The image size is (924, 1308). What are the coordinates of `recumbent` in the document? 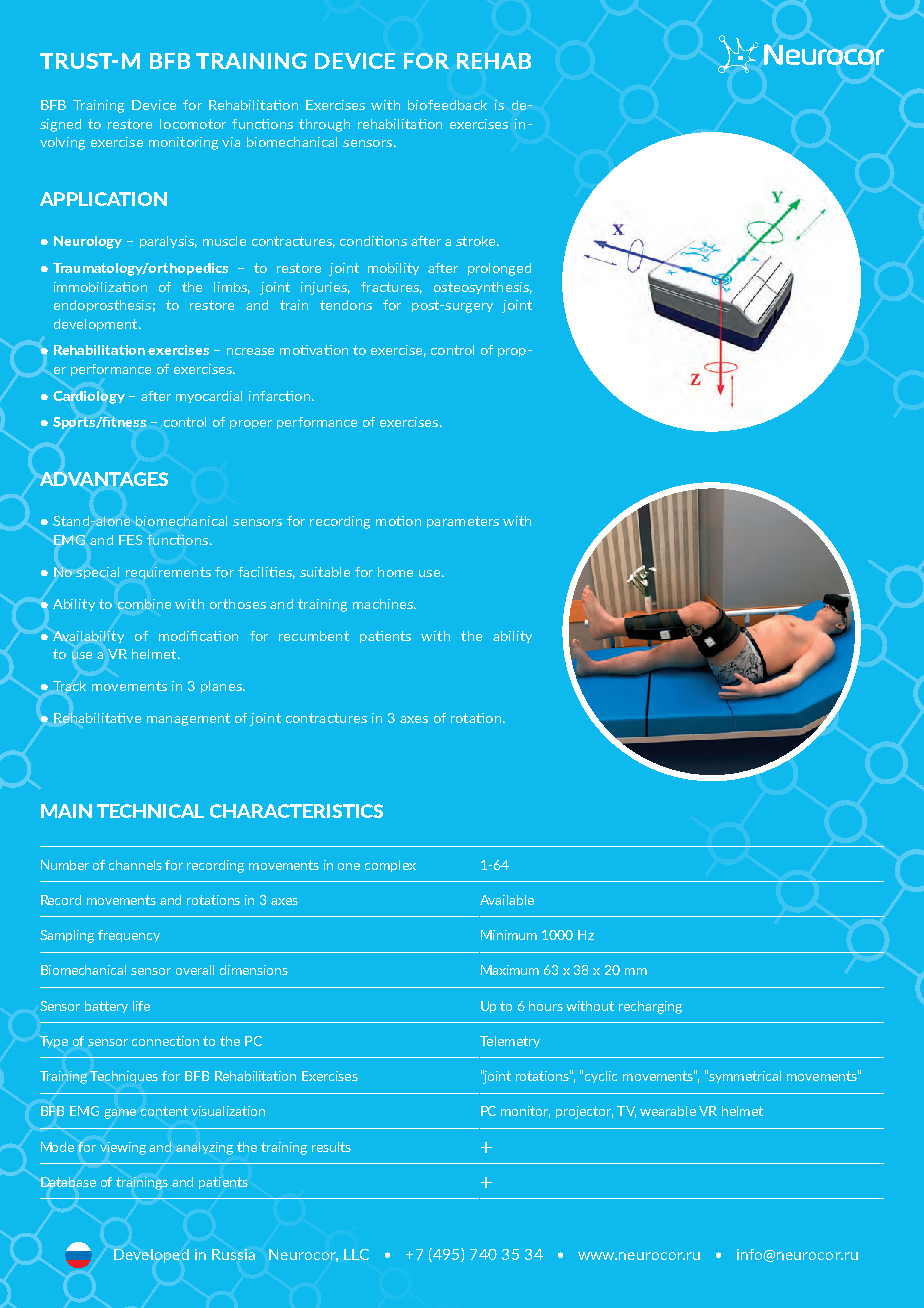 It's located at (314, 636).
